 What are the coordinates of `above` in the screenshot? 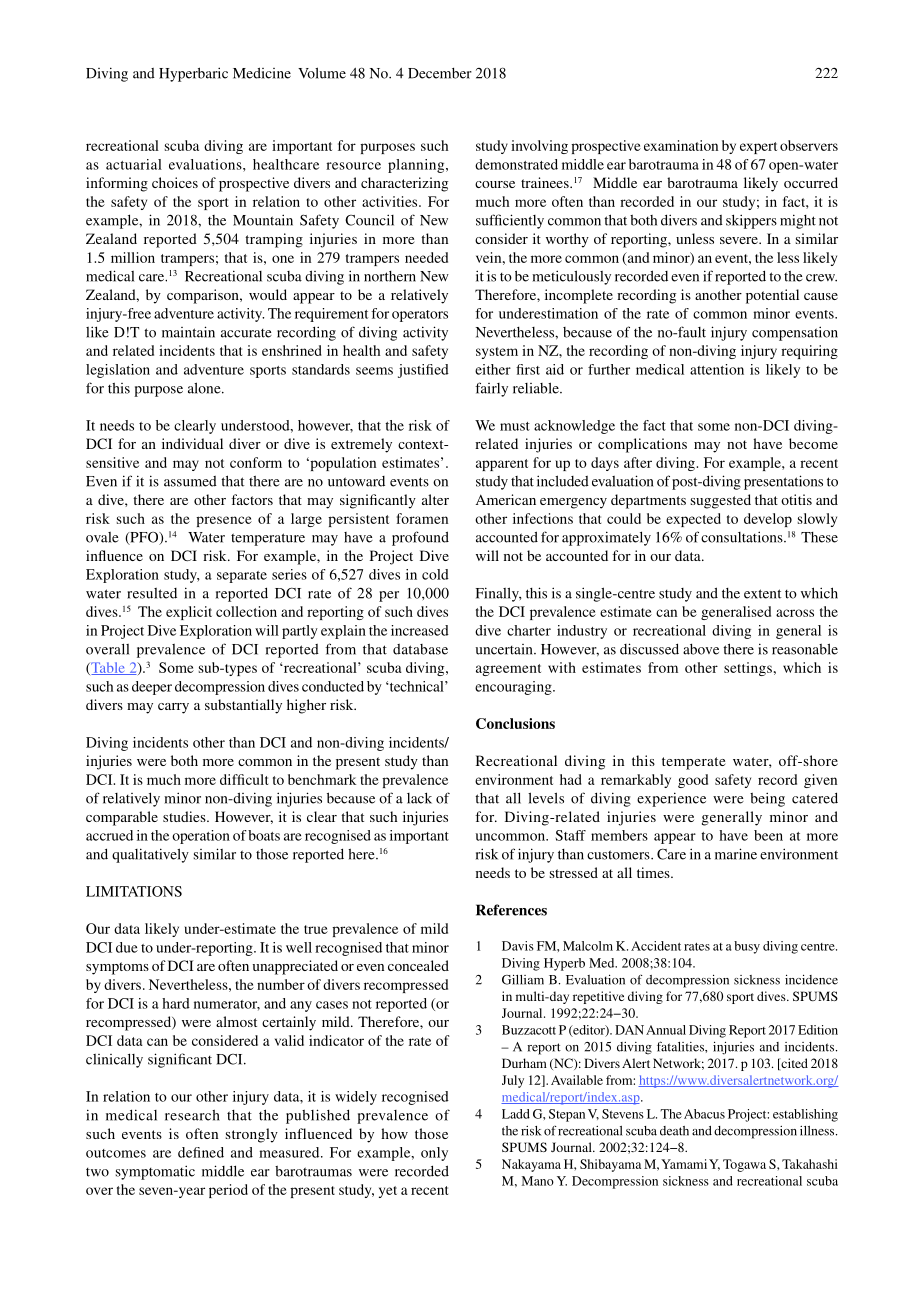 It's located at (701, 649).
